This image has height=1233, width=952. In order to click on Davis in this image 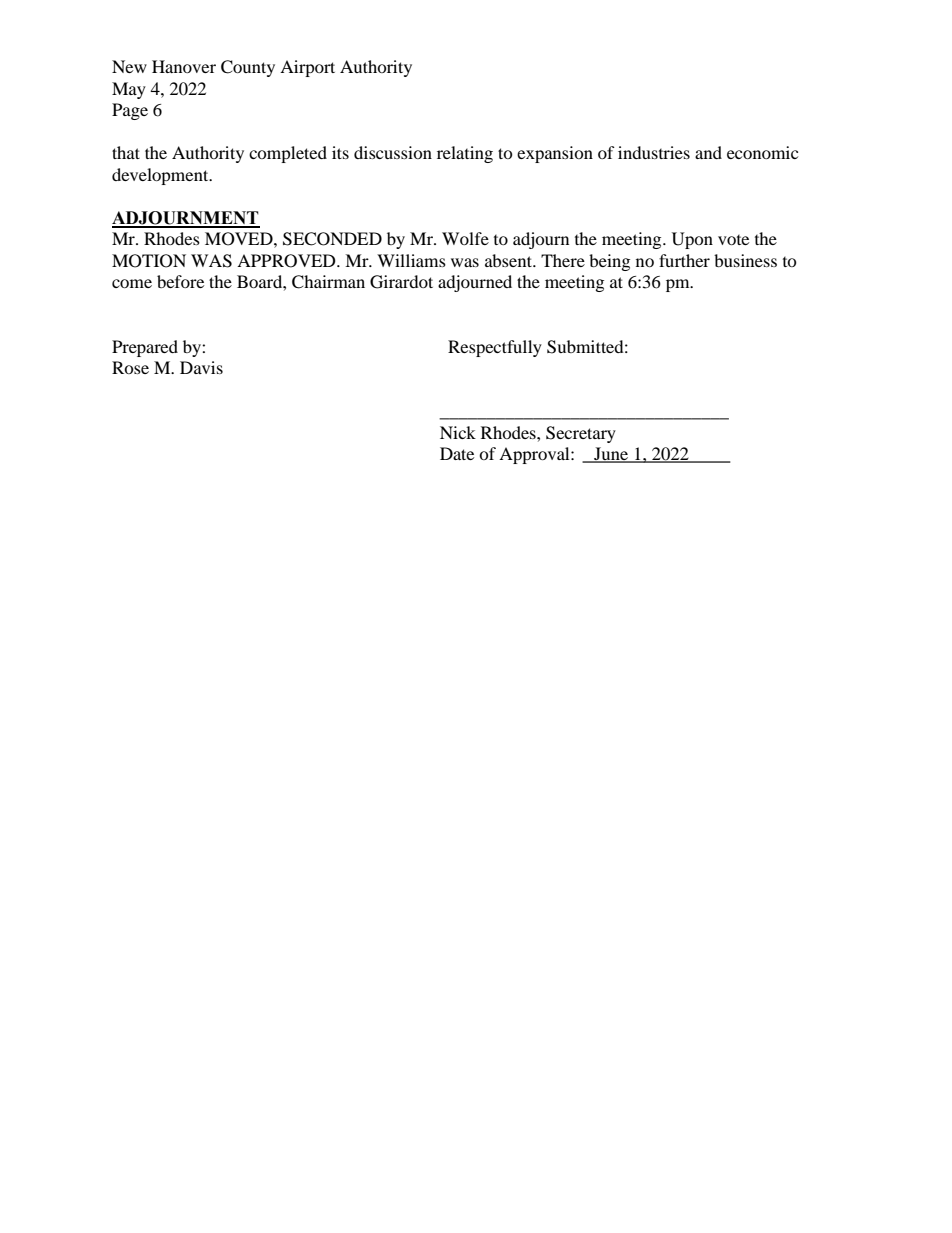, I will do `click(201, 367)`.
